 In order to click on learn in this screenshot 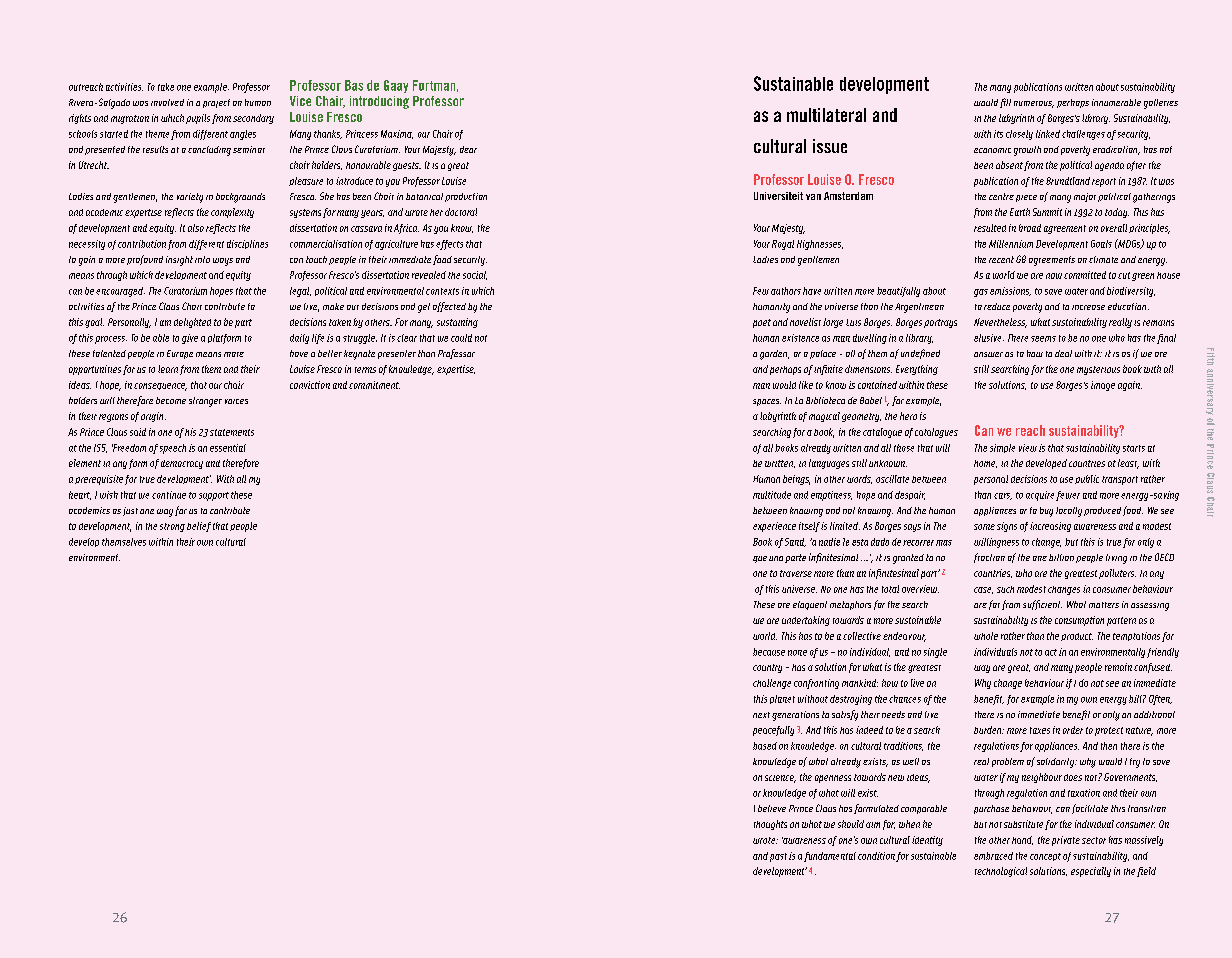, I will do `click(168, 369)`.
